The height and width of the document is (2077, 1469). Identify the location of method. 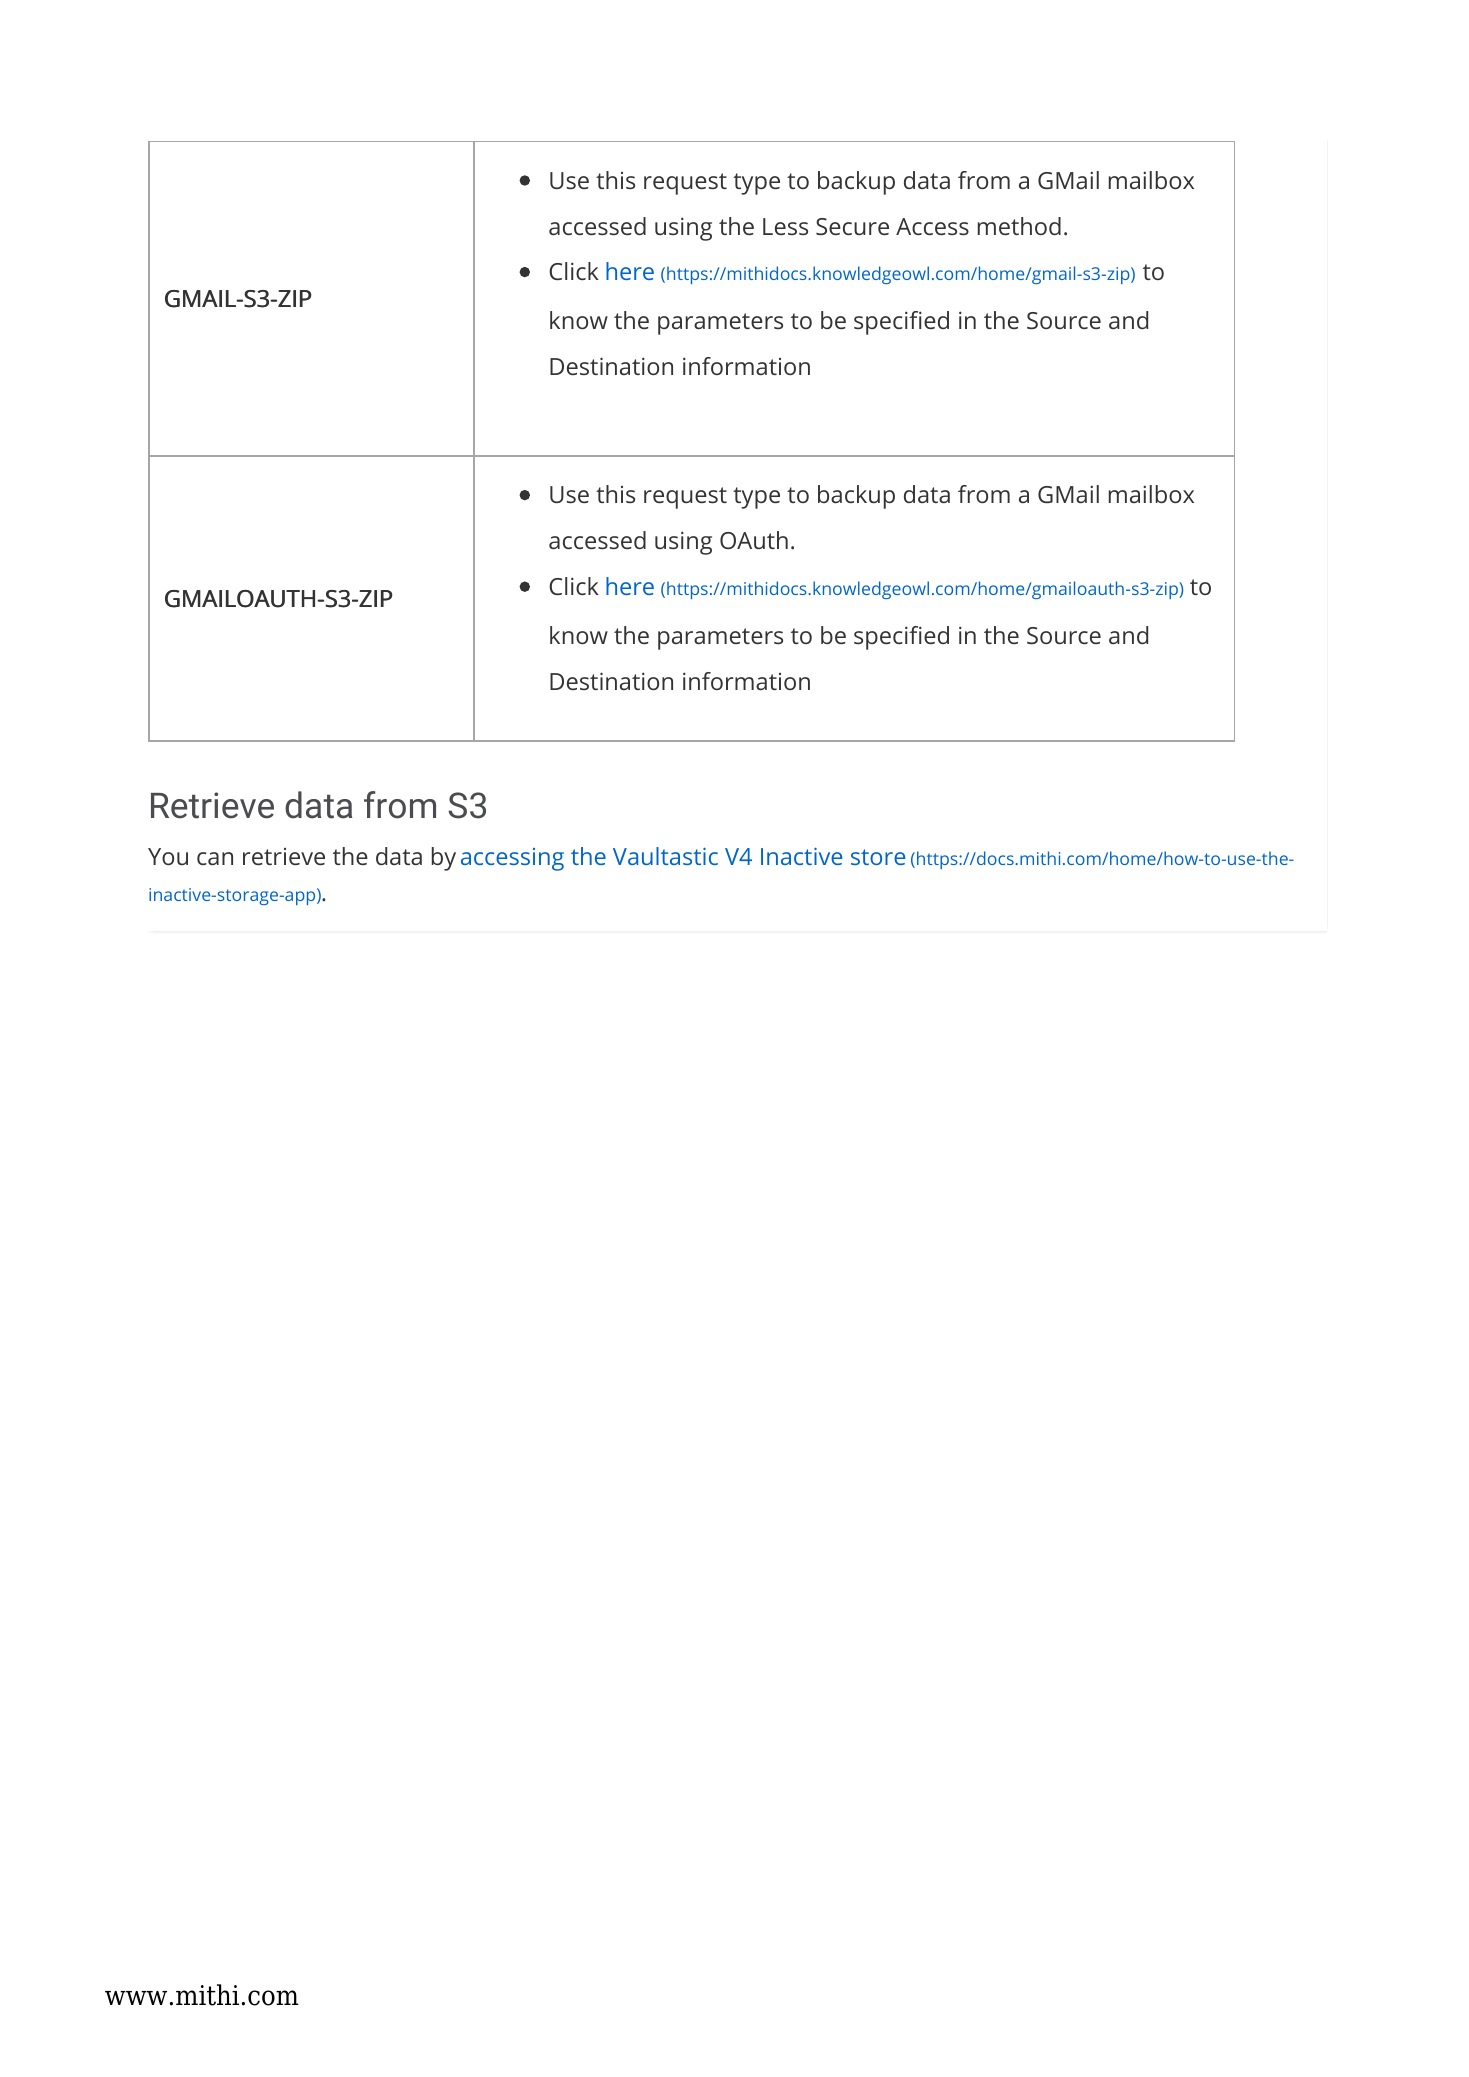
(1019, 226).
